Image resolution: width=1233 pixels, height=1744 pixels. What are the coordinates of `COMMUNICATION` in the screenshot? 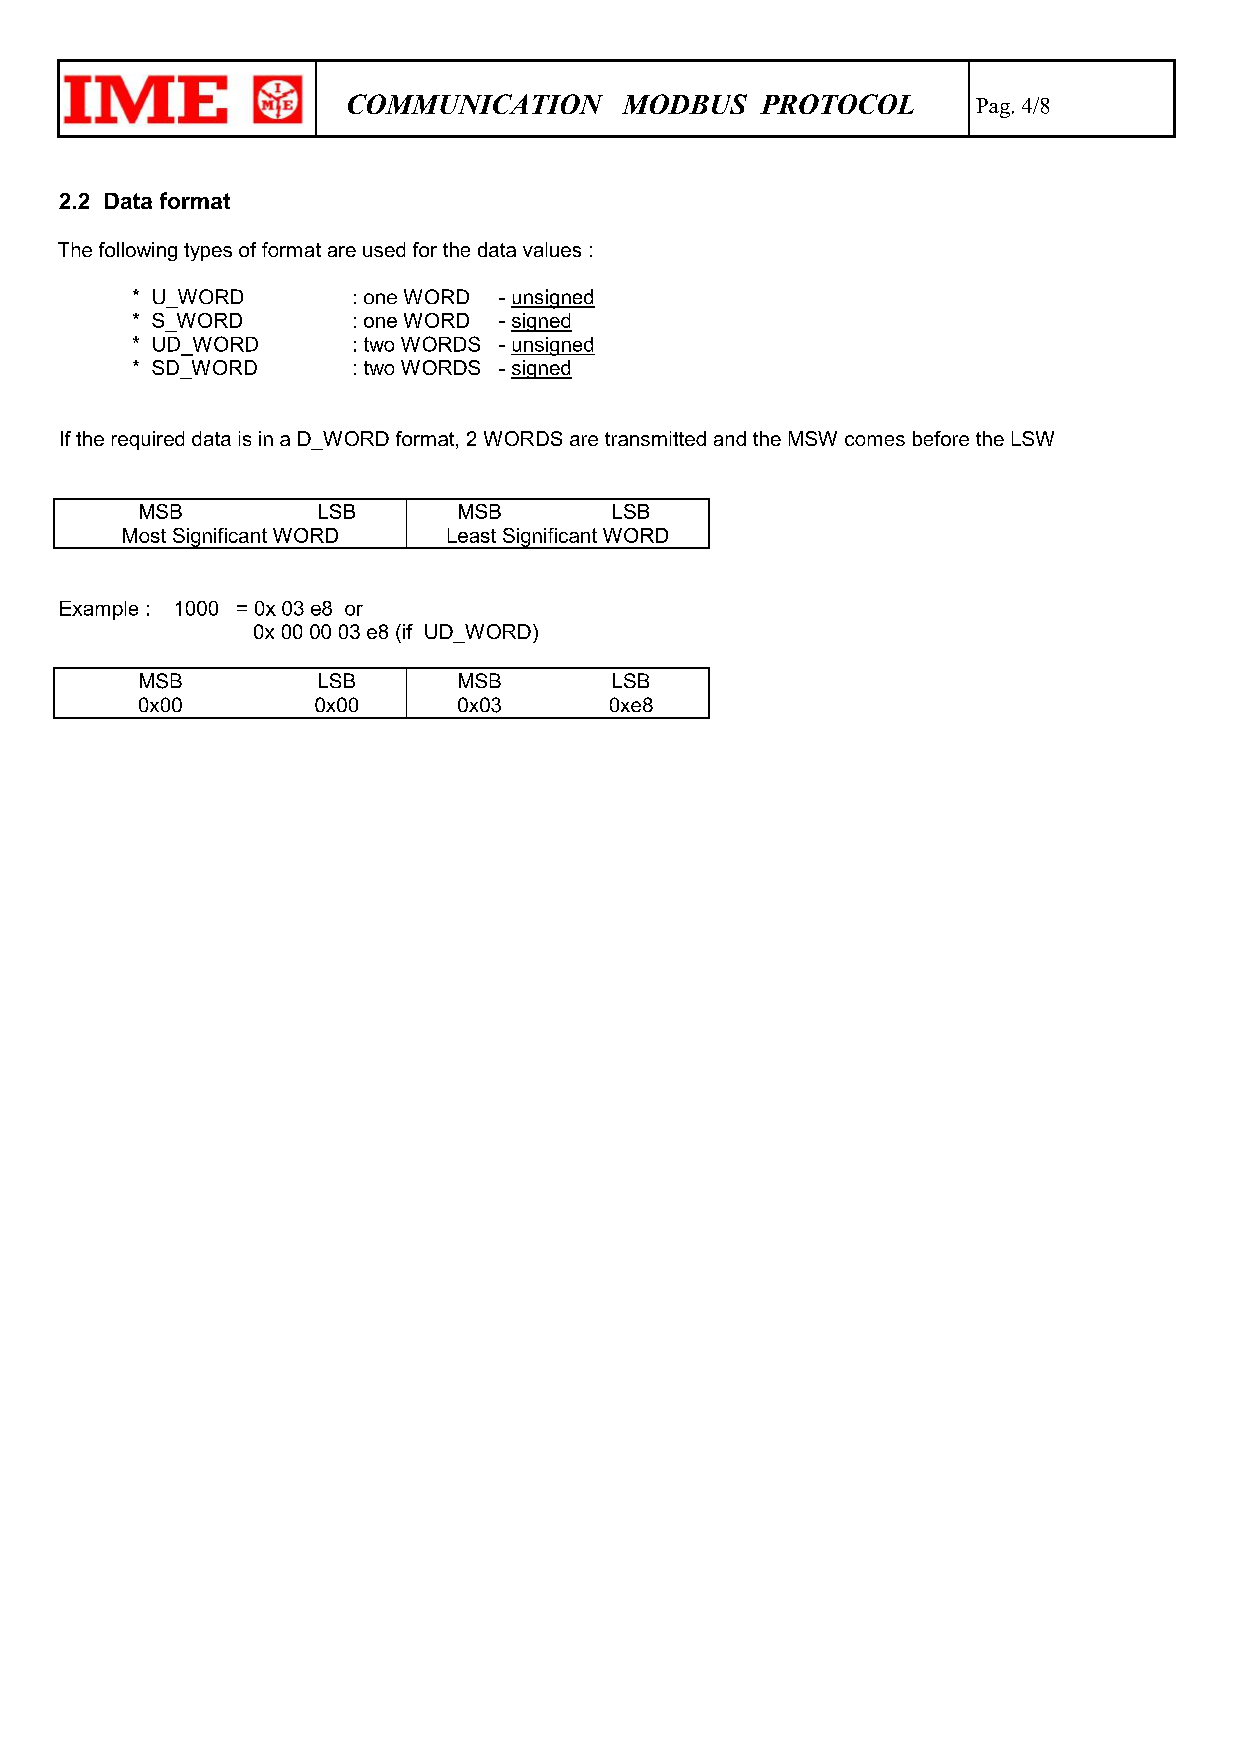 It's located at (475, 104).
